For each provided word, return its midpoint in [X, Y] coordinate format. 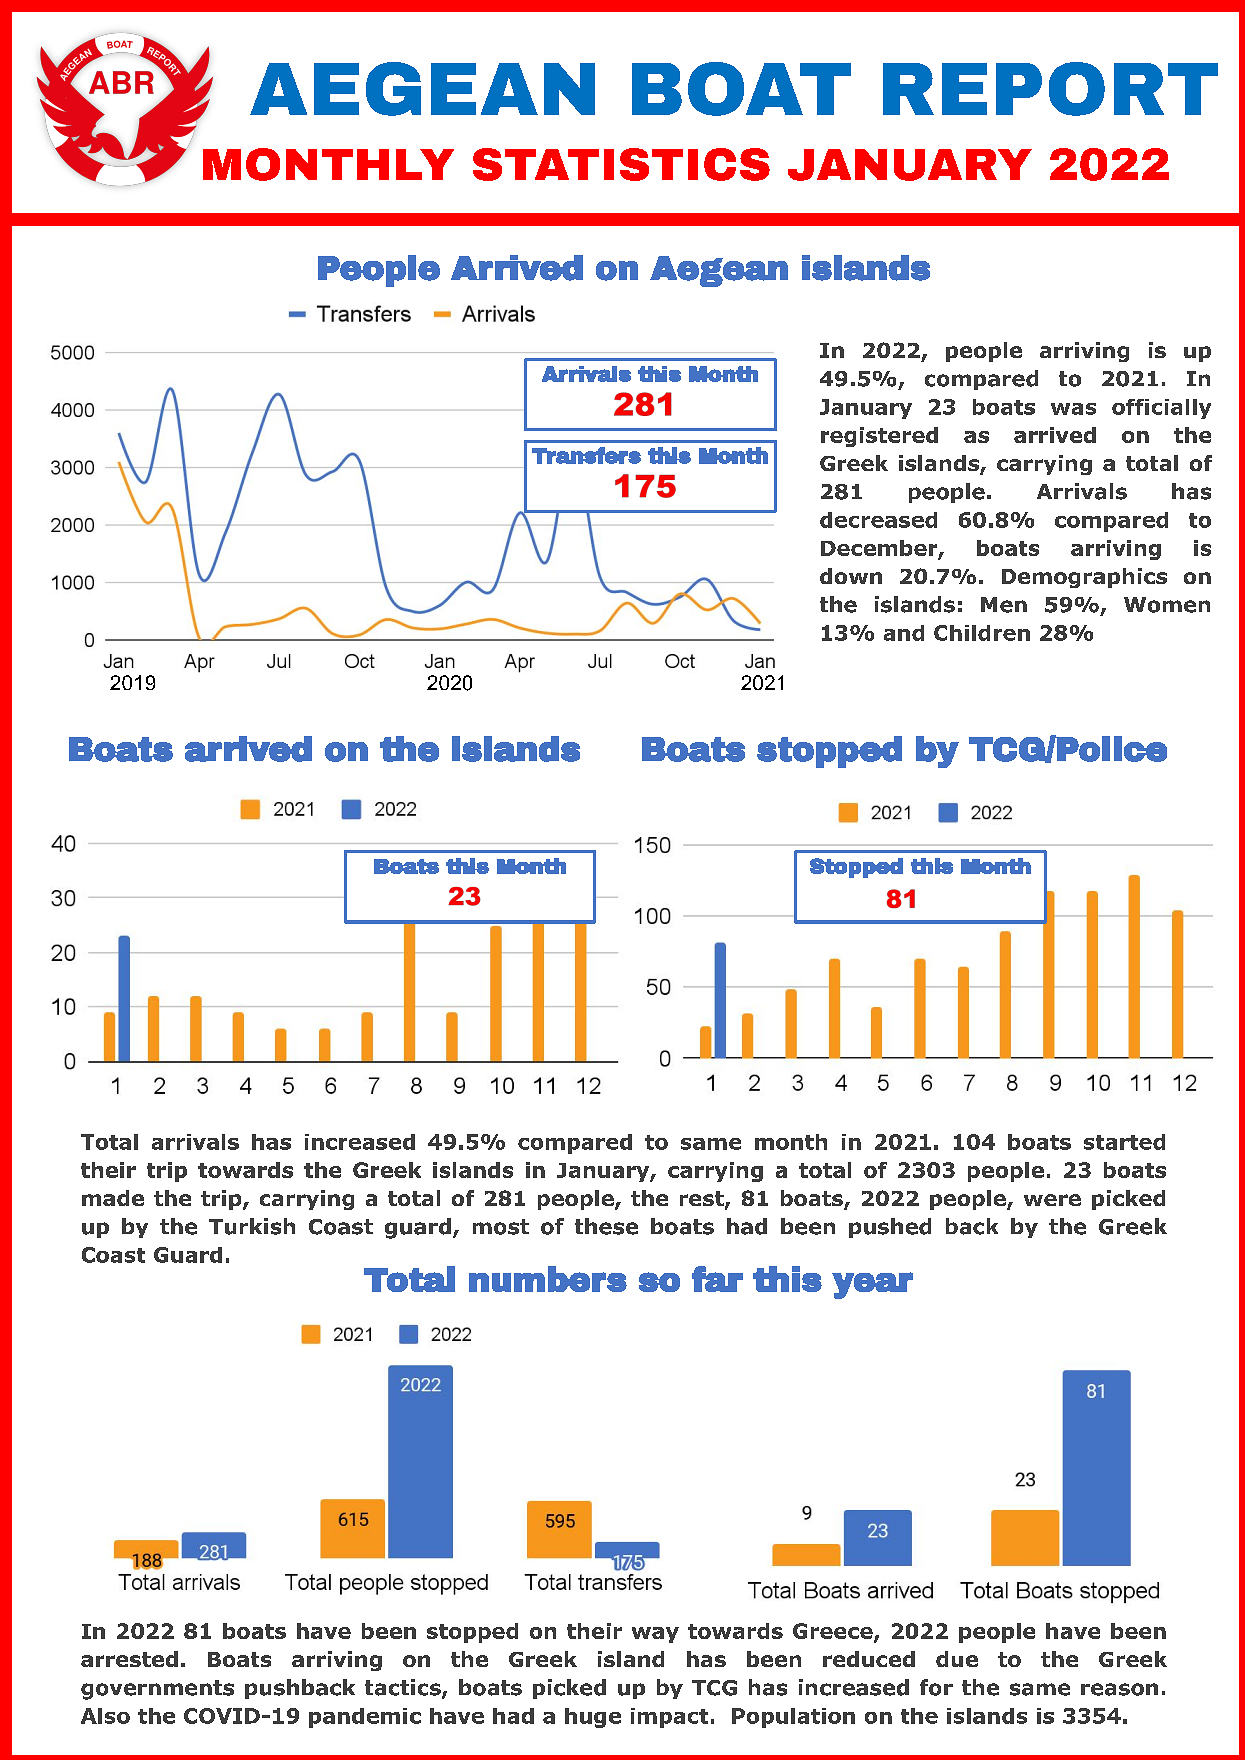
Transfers [586, 455]
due [957, 1659]
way [655, 1635]
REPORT [1050, 89]
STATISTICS [621, 164]
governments [157, 1690]
